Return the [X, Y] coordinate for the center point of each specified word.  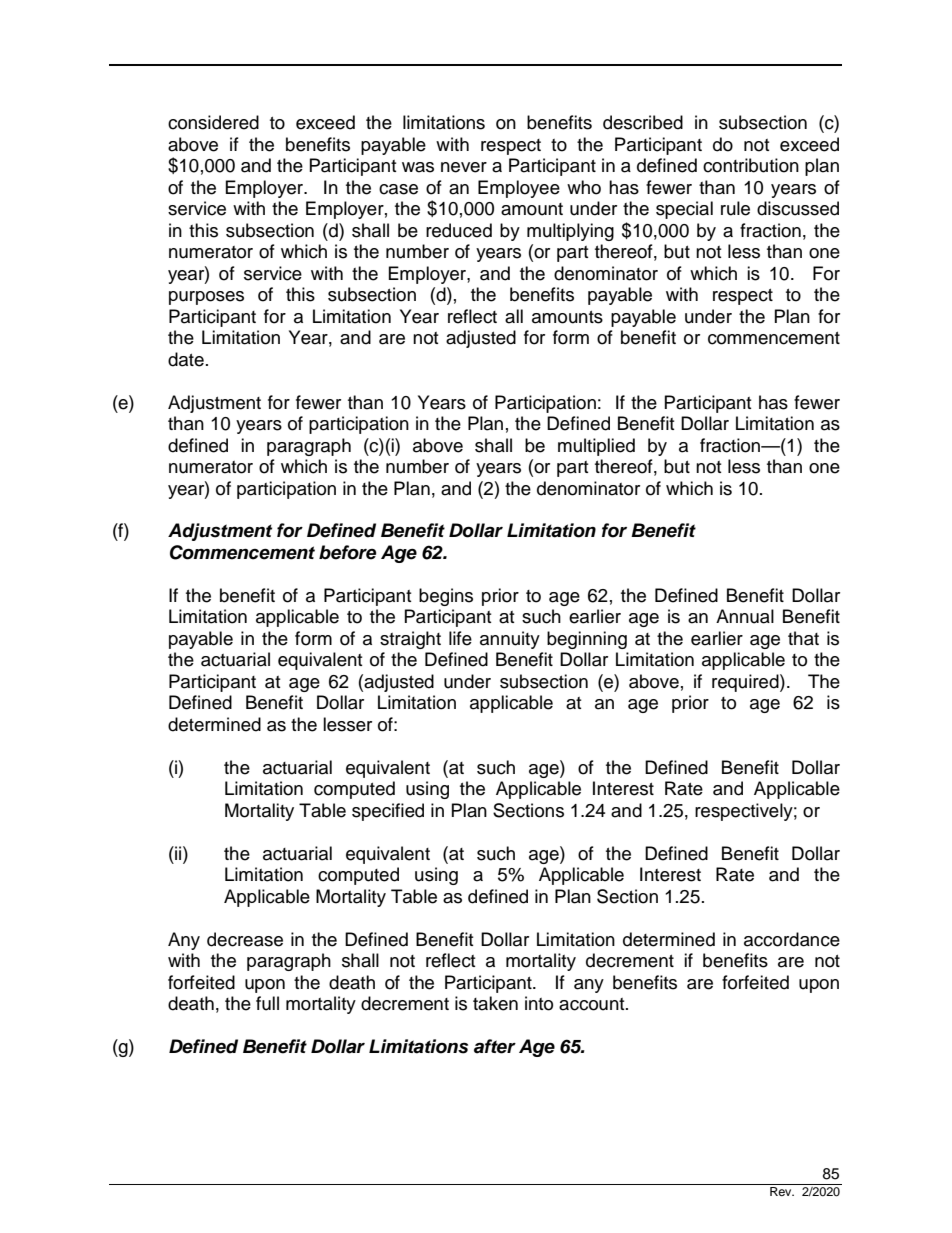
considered [213, 122]
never [464, 167]
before [347, 552]
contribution [751, 165]
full [267, 1003]
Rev [782, 1191]
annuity [510, 640]
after [495, 1046]
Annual [745, 616]
